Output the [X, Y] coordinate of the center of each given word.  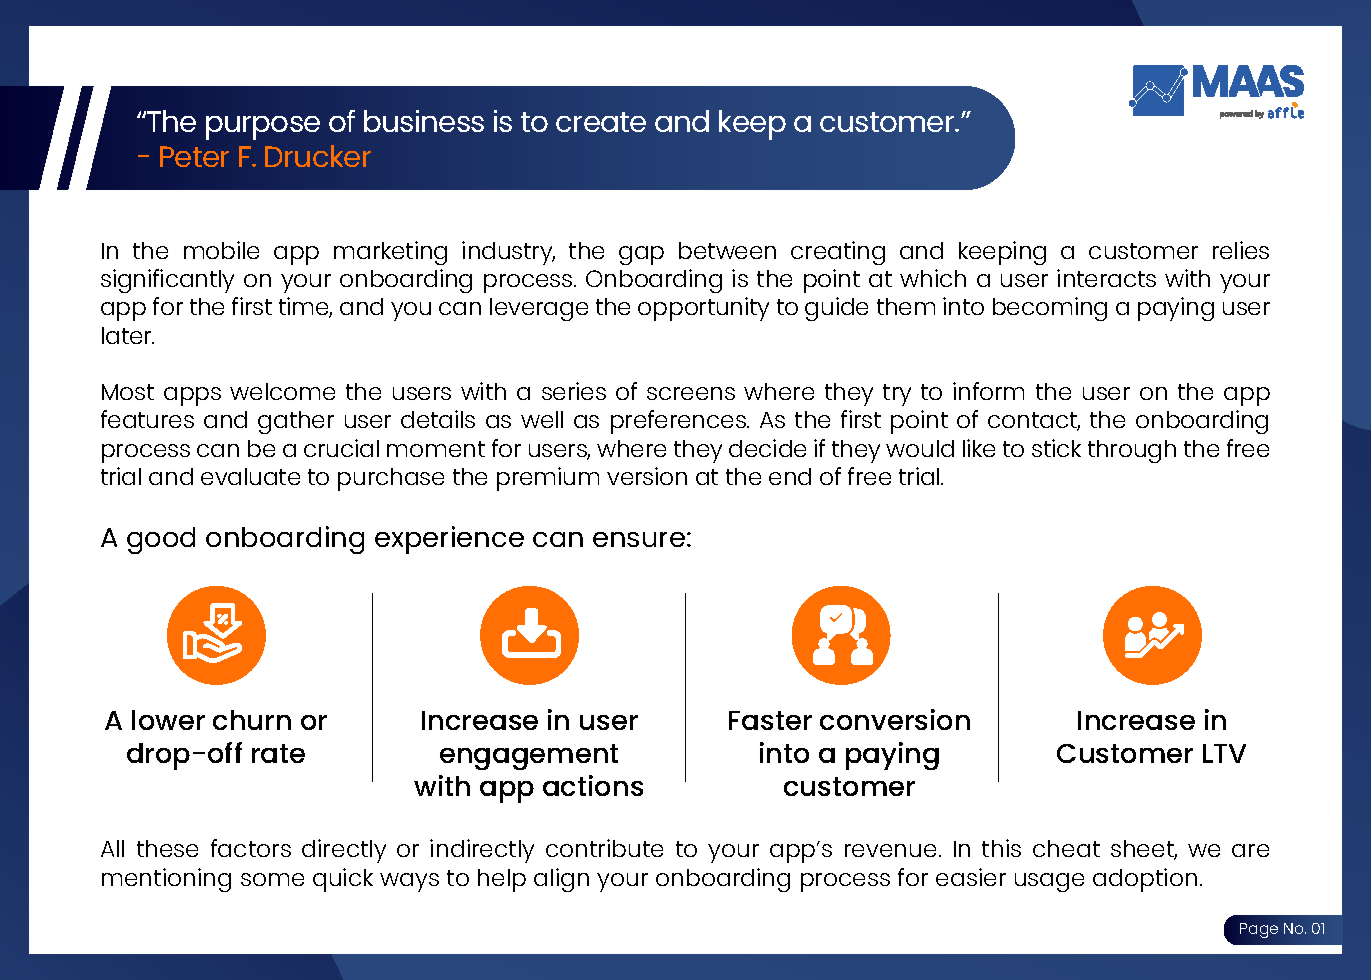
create [601, 122]
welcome [282, 391]
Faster [770, 720]
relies [1241, 250]
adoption [1145, 880]
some [272, 879]
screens [691, 393]
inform [988, 391]
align [561, 880]
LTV [1224, 753]
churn [252, 720]
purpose [263, 128]
